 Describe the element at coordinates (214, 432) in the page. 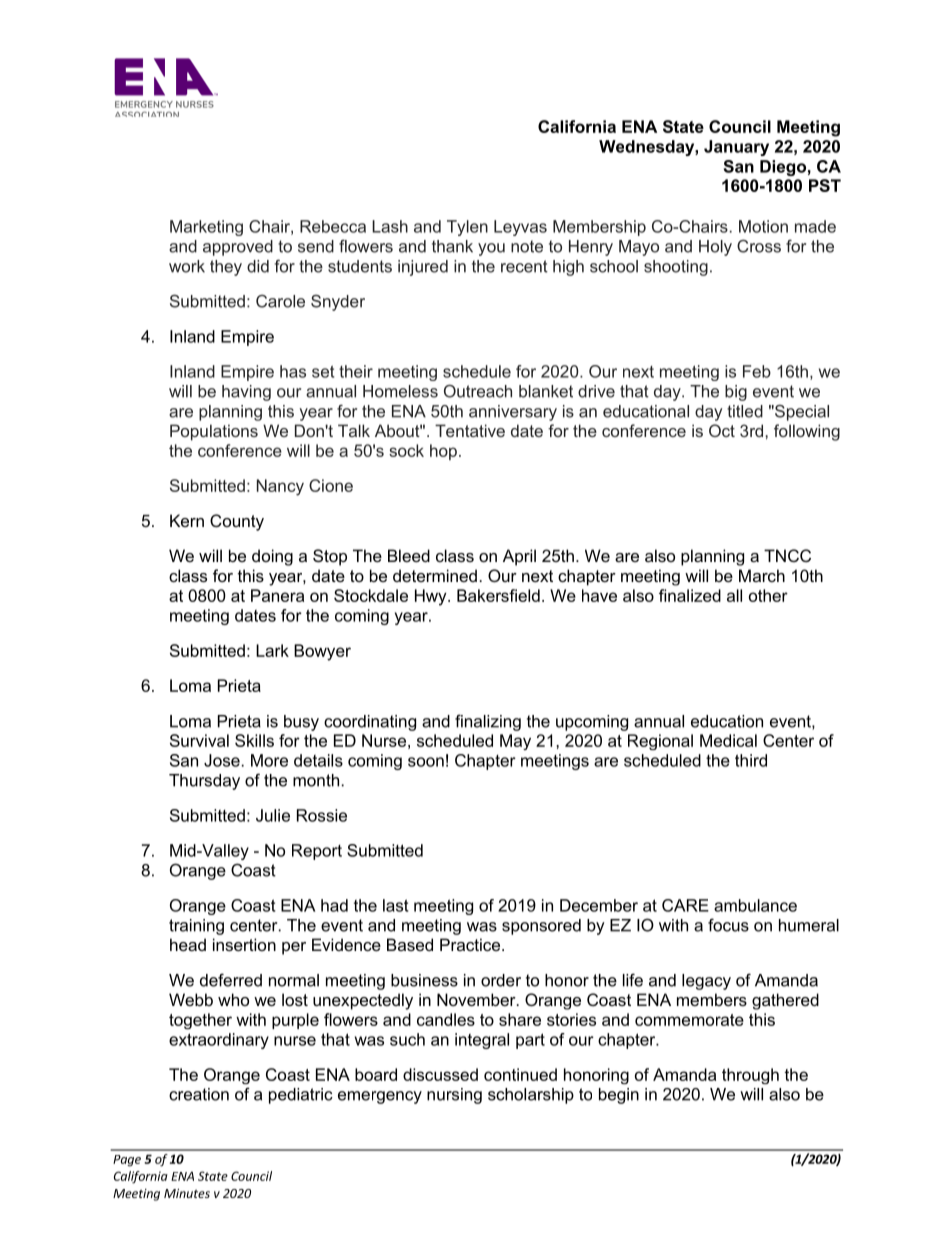

I see `Populations` at that location.
